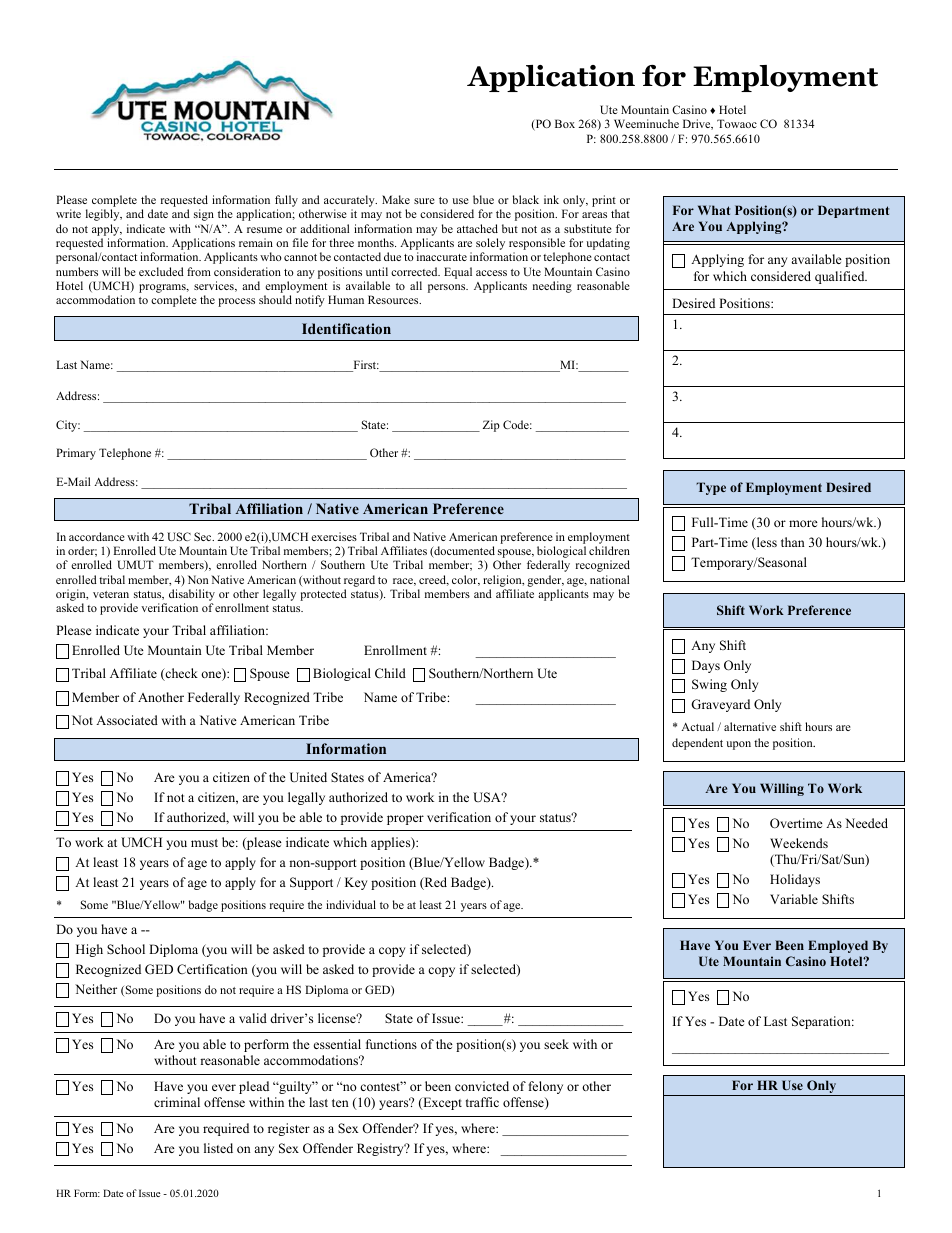 The height and width of the screenshot is (1233, 952). What do you see at coordinates (841, 277) in the screenshot?
I see `qualified` at bounding box center [841, 277].
